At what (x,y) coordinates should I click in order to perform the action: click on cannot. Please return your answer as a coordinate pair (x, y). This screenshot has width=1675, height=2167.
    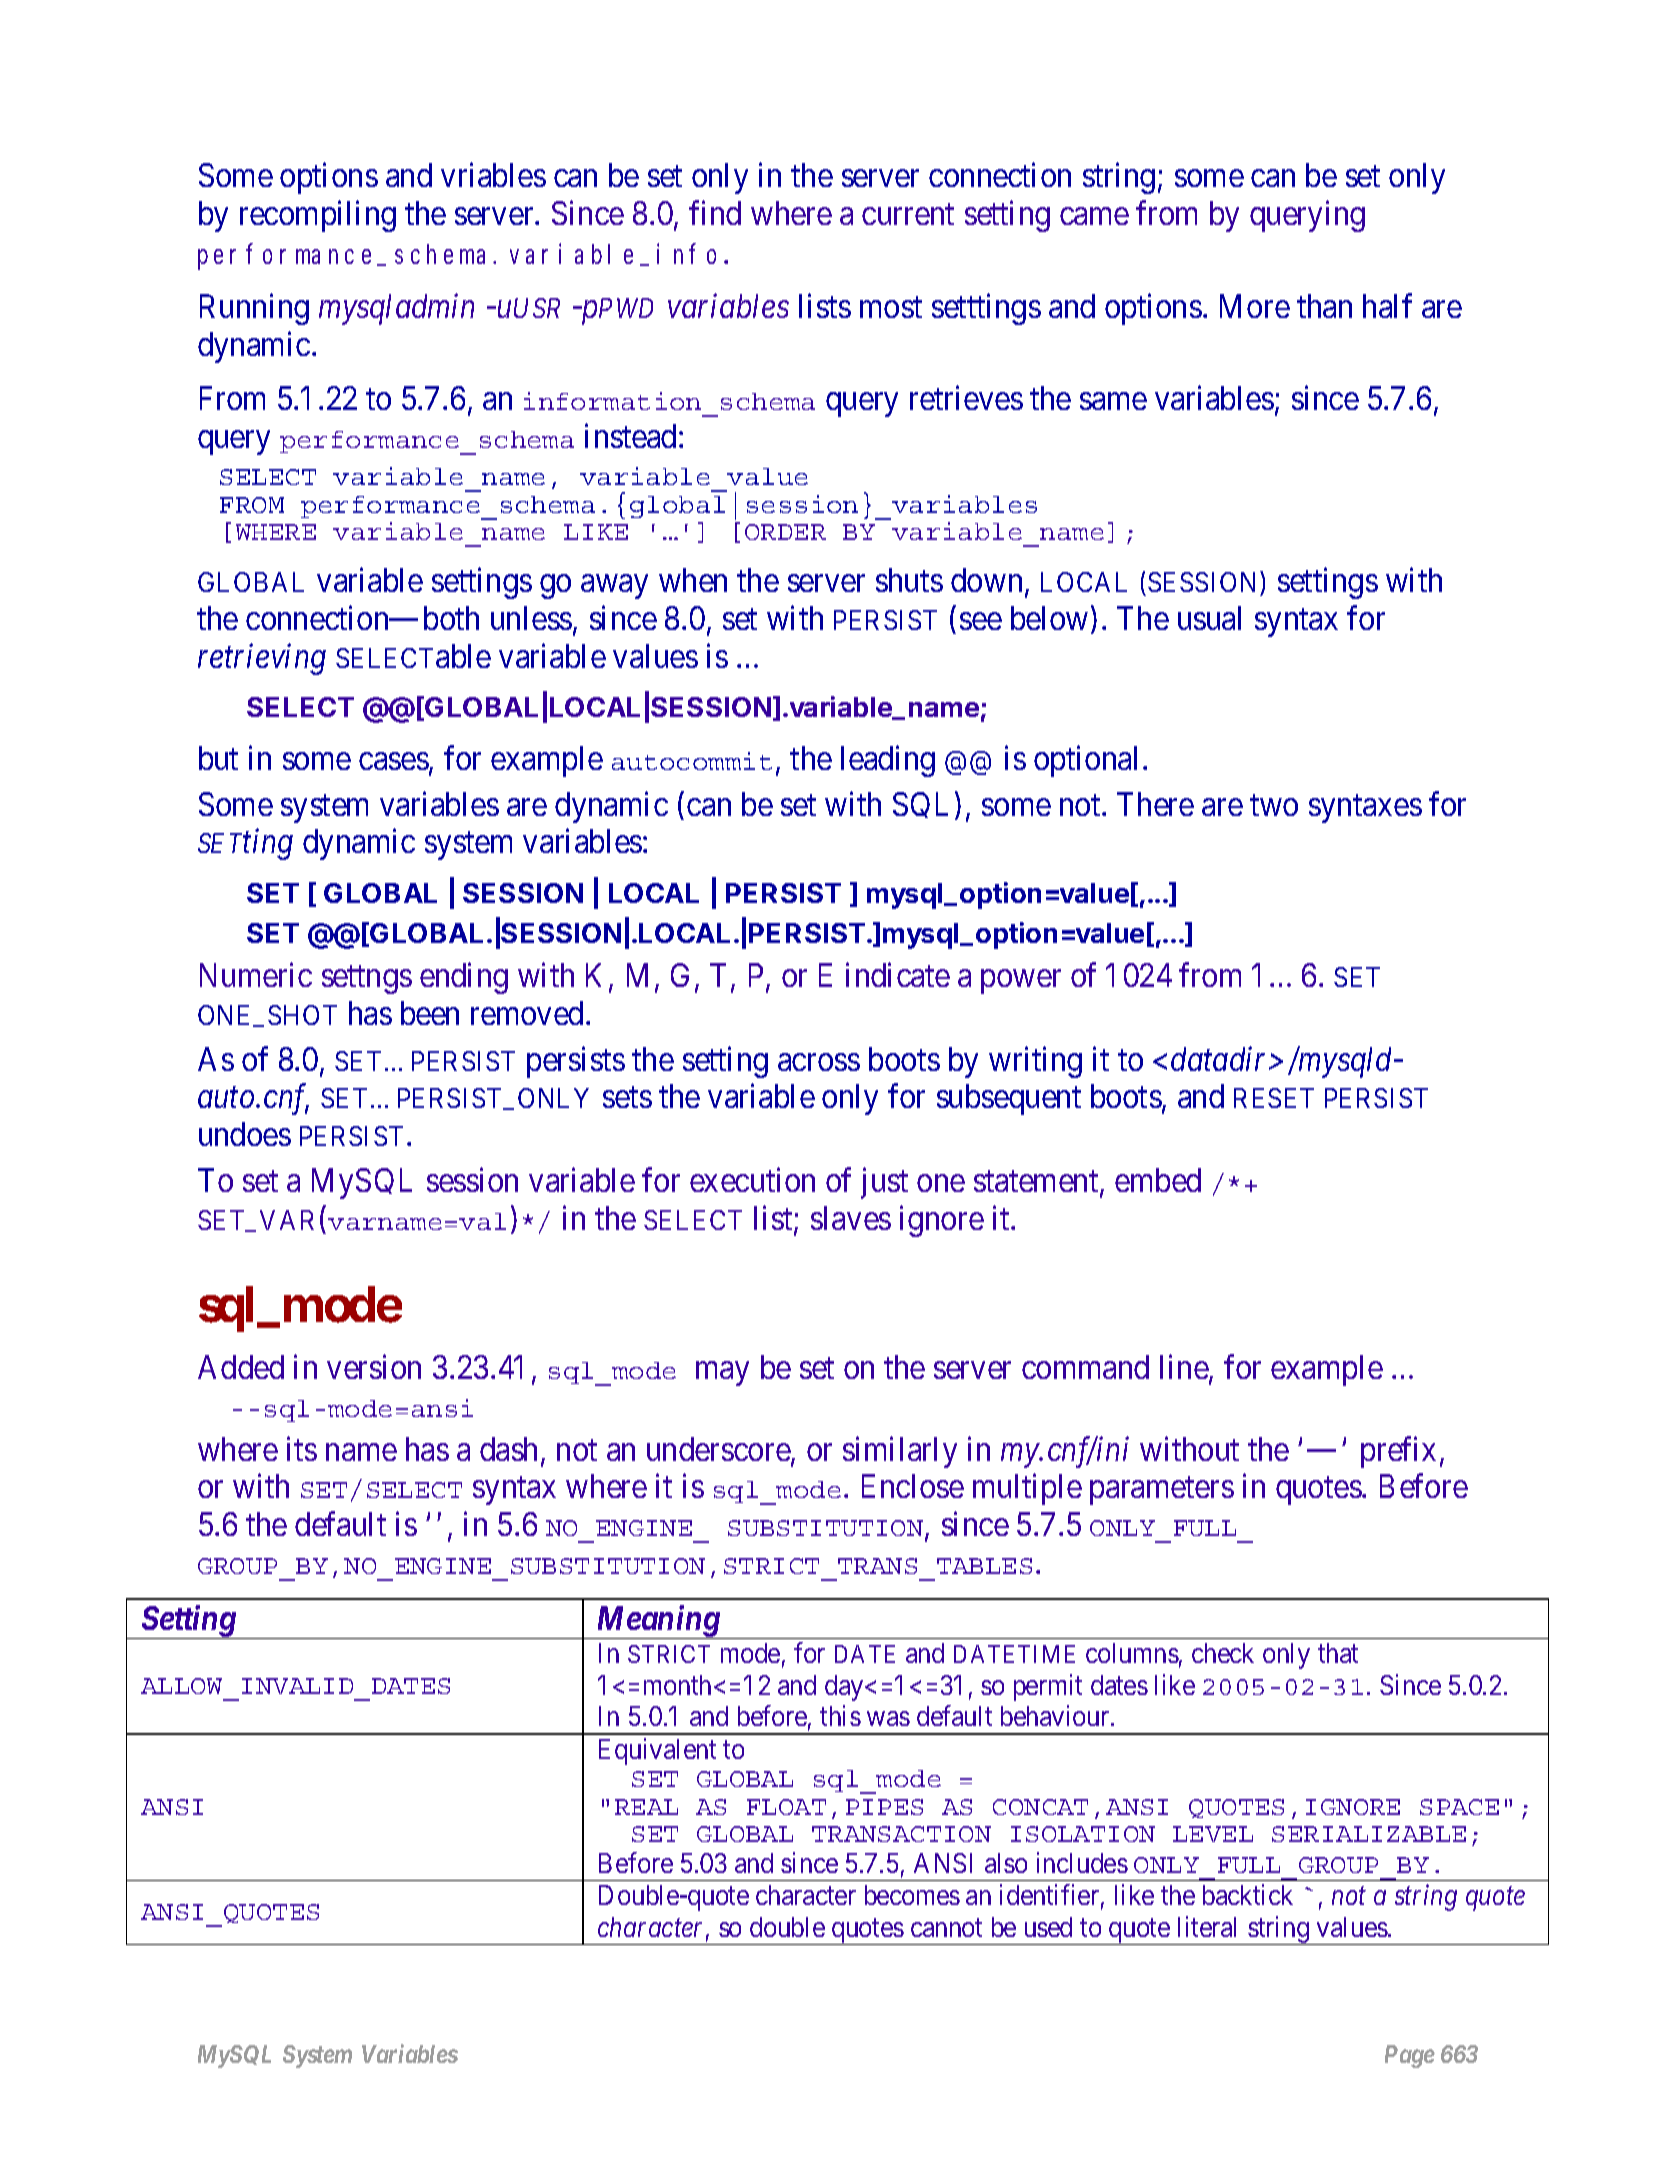
    Looking at the image, I should click on (946, 1928).
